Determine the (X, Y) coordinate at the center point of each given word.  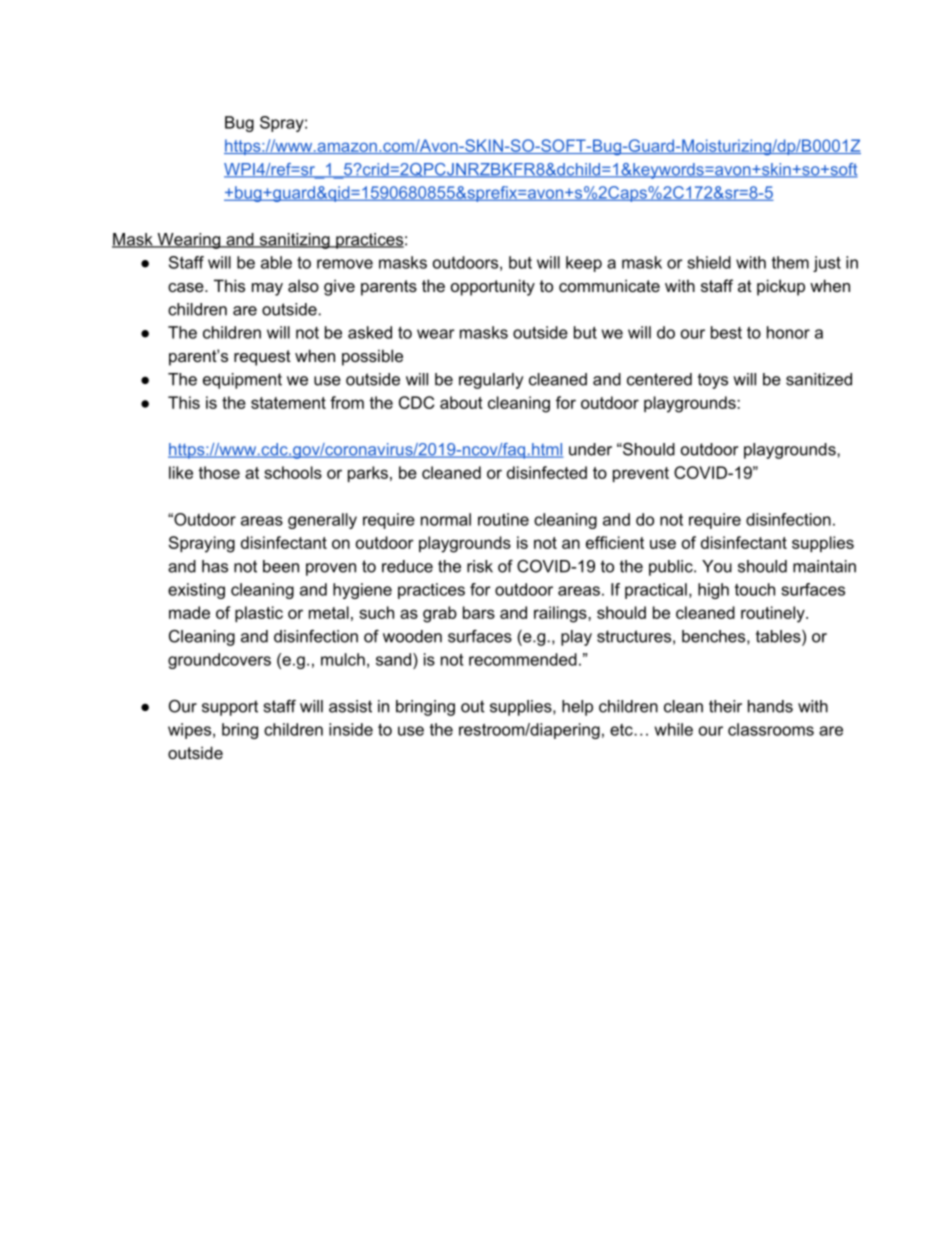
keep (584, 264)
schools (293, 472)
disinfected (547, 472)
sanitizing (294, 241)
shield (709, 262)
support (230, 708)
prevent (641, 474)
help (577, 708)
